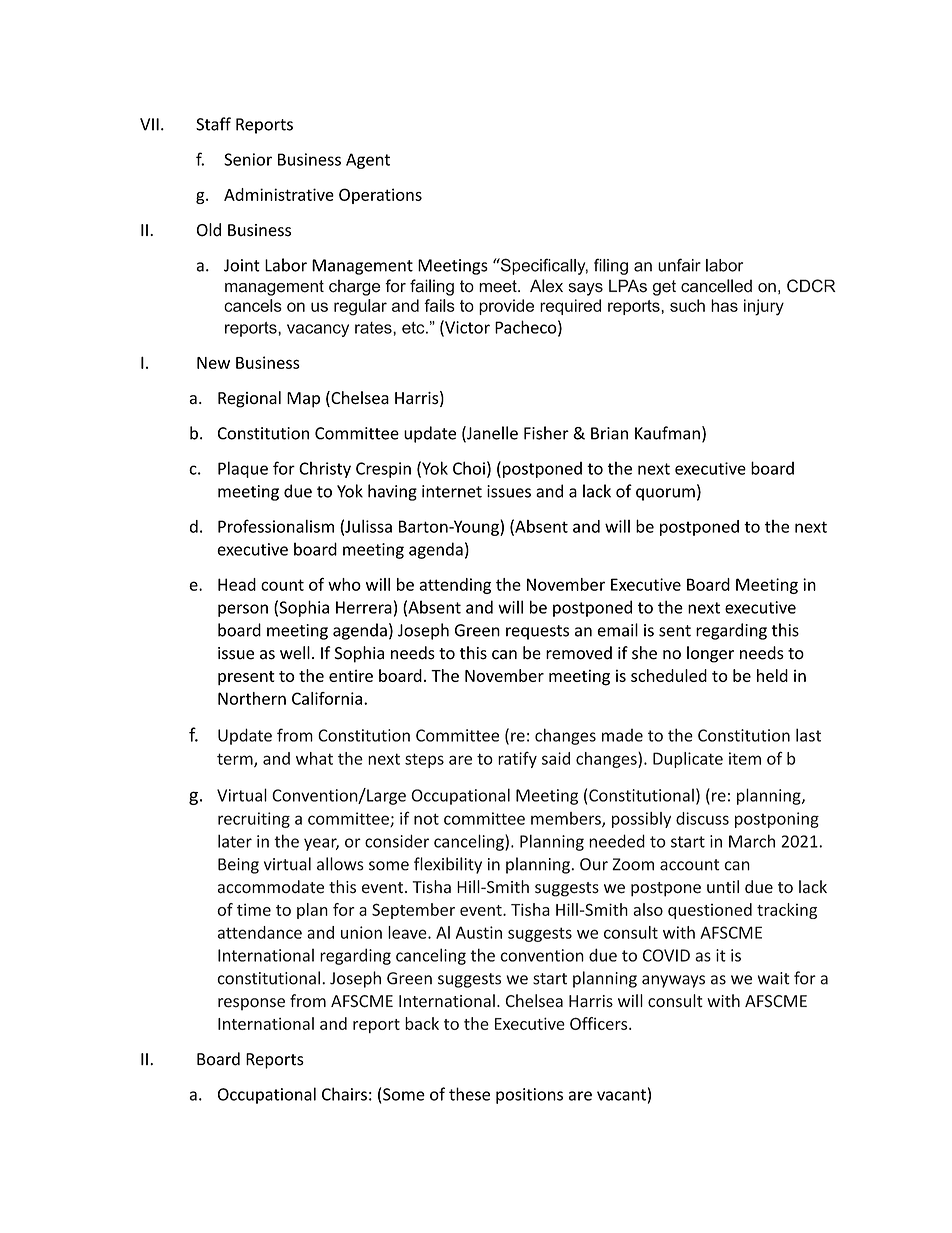 This screenshot has width=952, height=1233. I want to click on Plaque, so click(243, 469).
